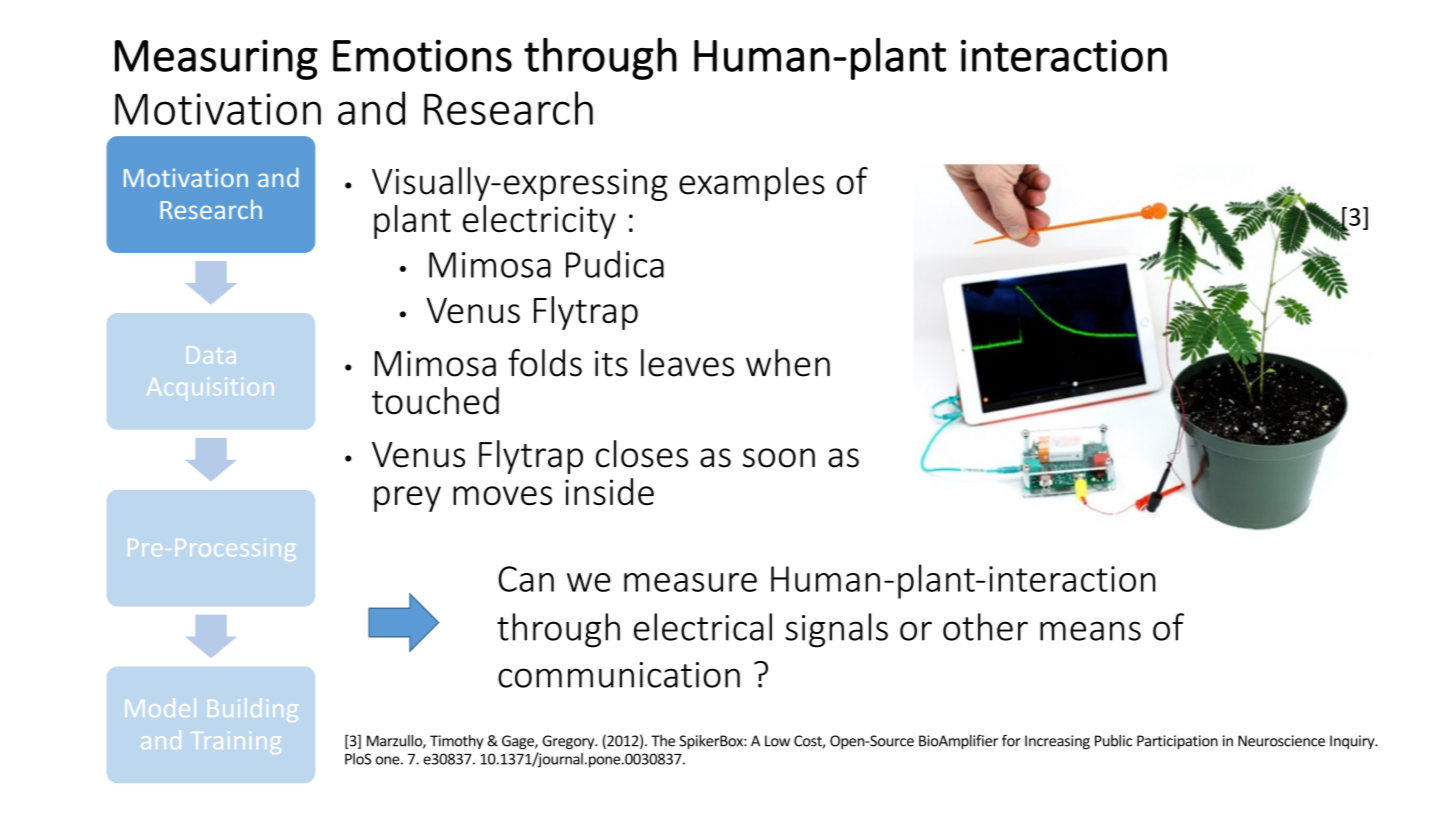  I want to click on folds, so click(545, 363).
